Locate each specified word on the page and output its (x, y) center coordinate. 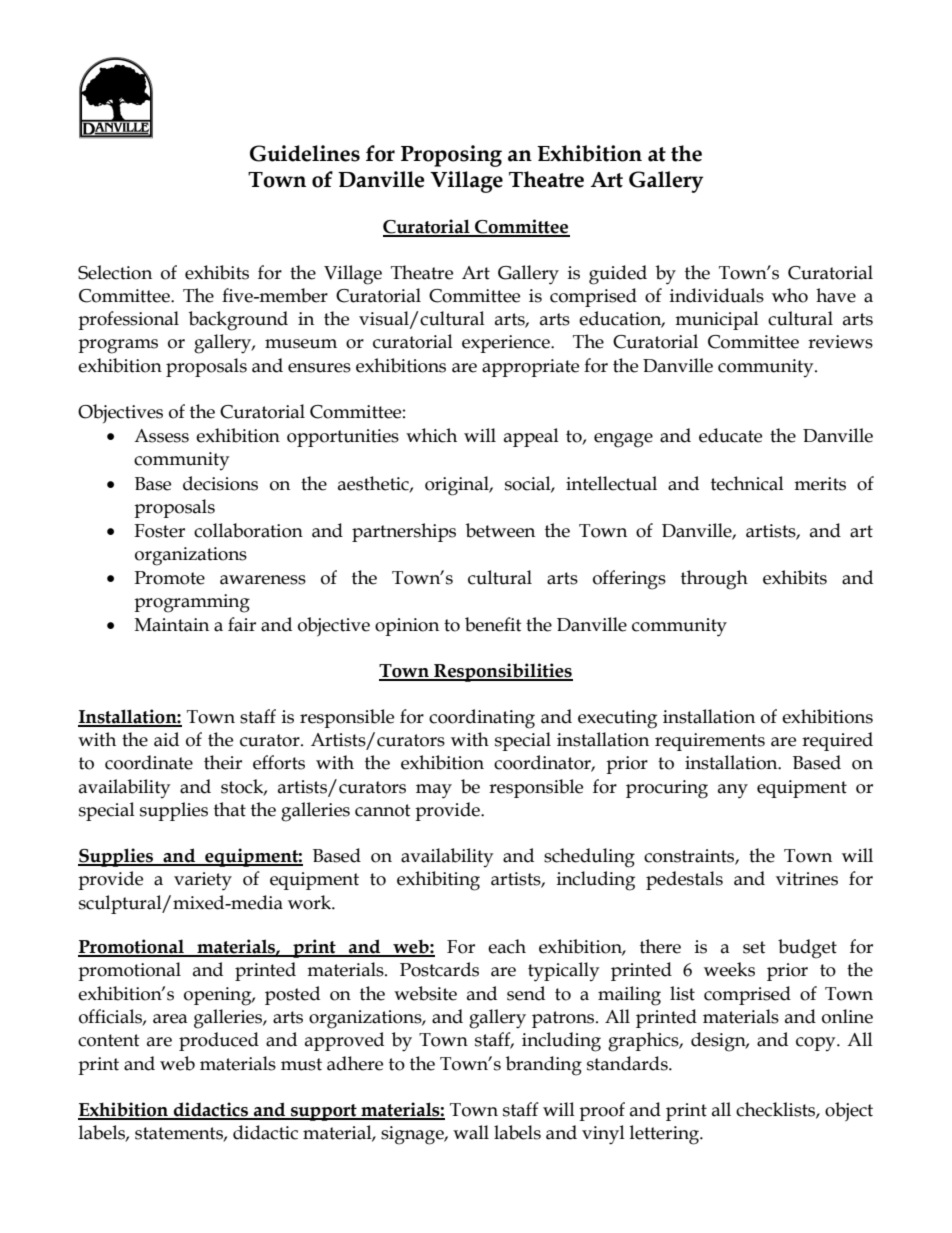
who (790, 295)
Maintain (172, 625)
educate (730, 435)
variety (203, 881)
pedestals (684, 880)
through (714, 580)
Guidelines (305, 153)
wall (471, 1132)
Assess (161, 436)
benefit (493, 624)
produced (219, 1041)
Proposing (451, 156)
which (431, 435)
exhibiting (438, 881)
